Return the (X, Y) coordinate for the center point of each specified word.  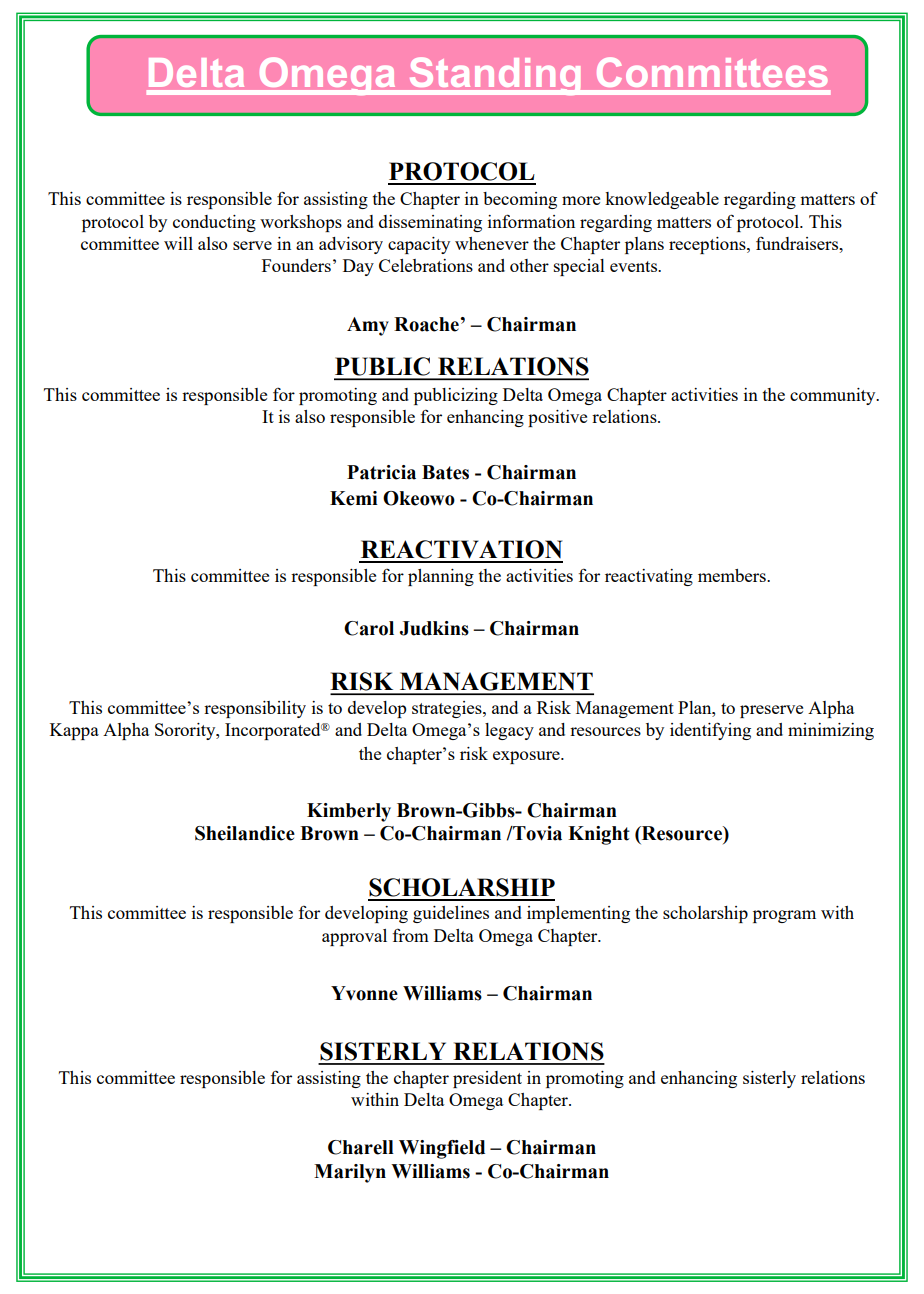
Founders (296, 265)
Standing (495, 76)
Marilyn (350, 1173)
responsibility (255, 709)
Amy (368, 326)
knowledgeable (662, 200)
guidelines (451, 914)
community (834, 396)
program (784, 916)
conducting (214, 223)
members (733, 575)
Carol (369, 628)
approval (354, 937)
